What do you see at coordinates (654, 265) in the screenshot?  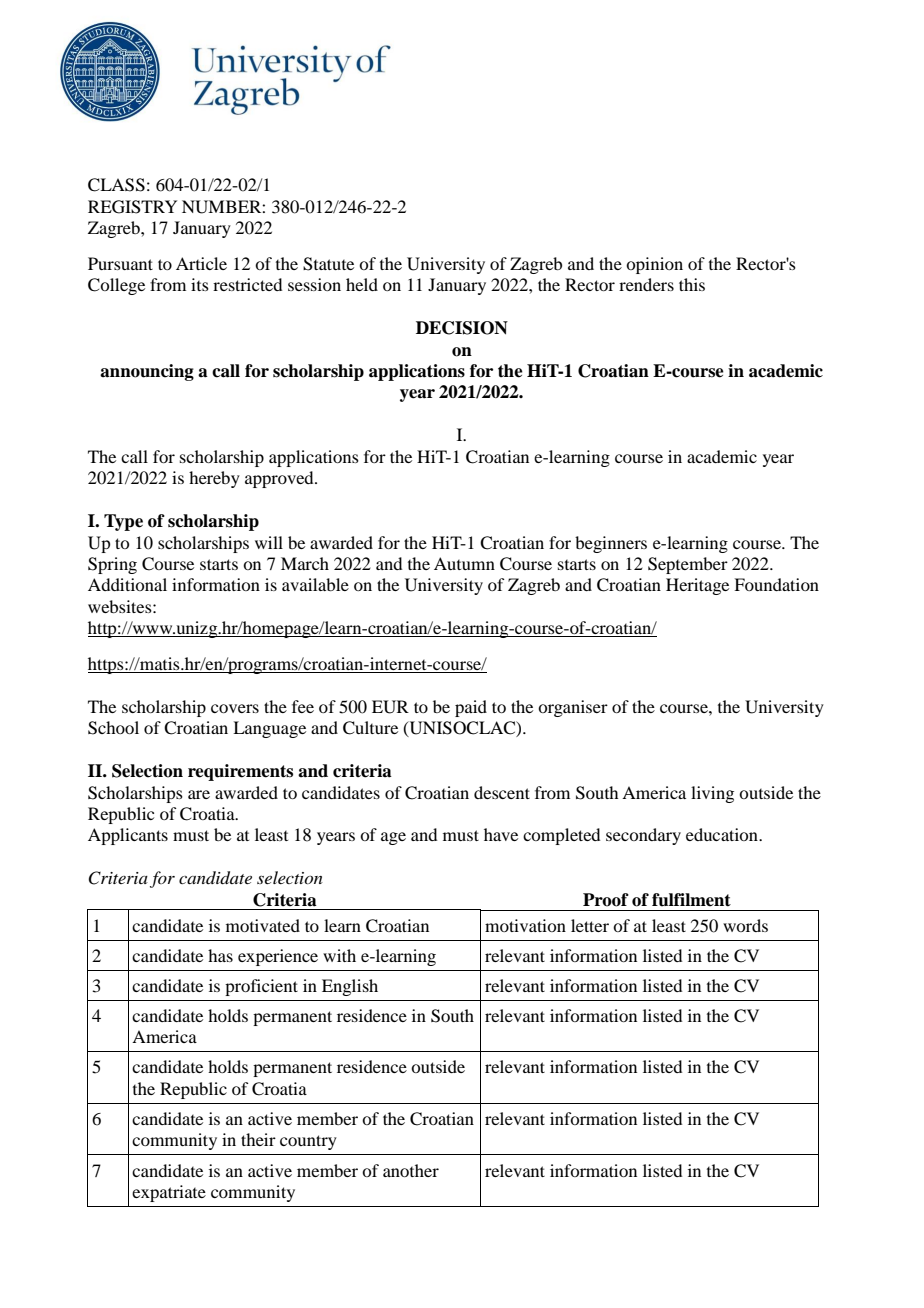 I see `opinion` at bounding box center [654, 265].
